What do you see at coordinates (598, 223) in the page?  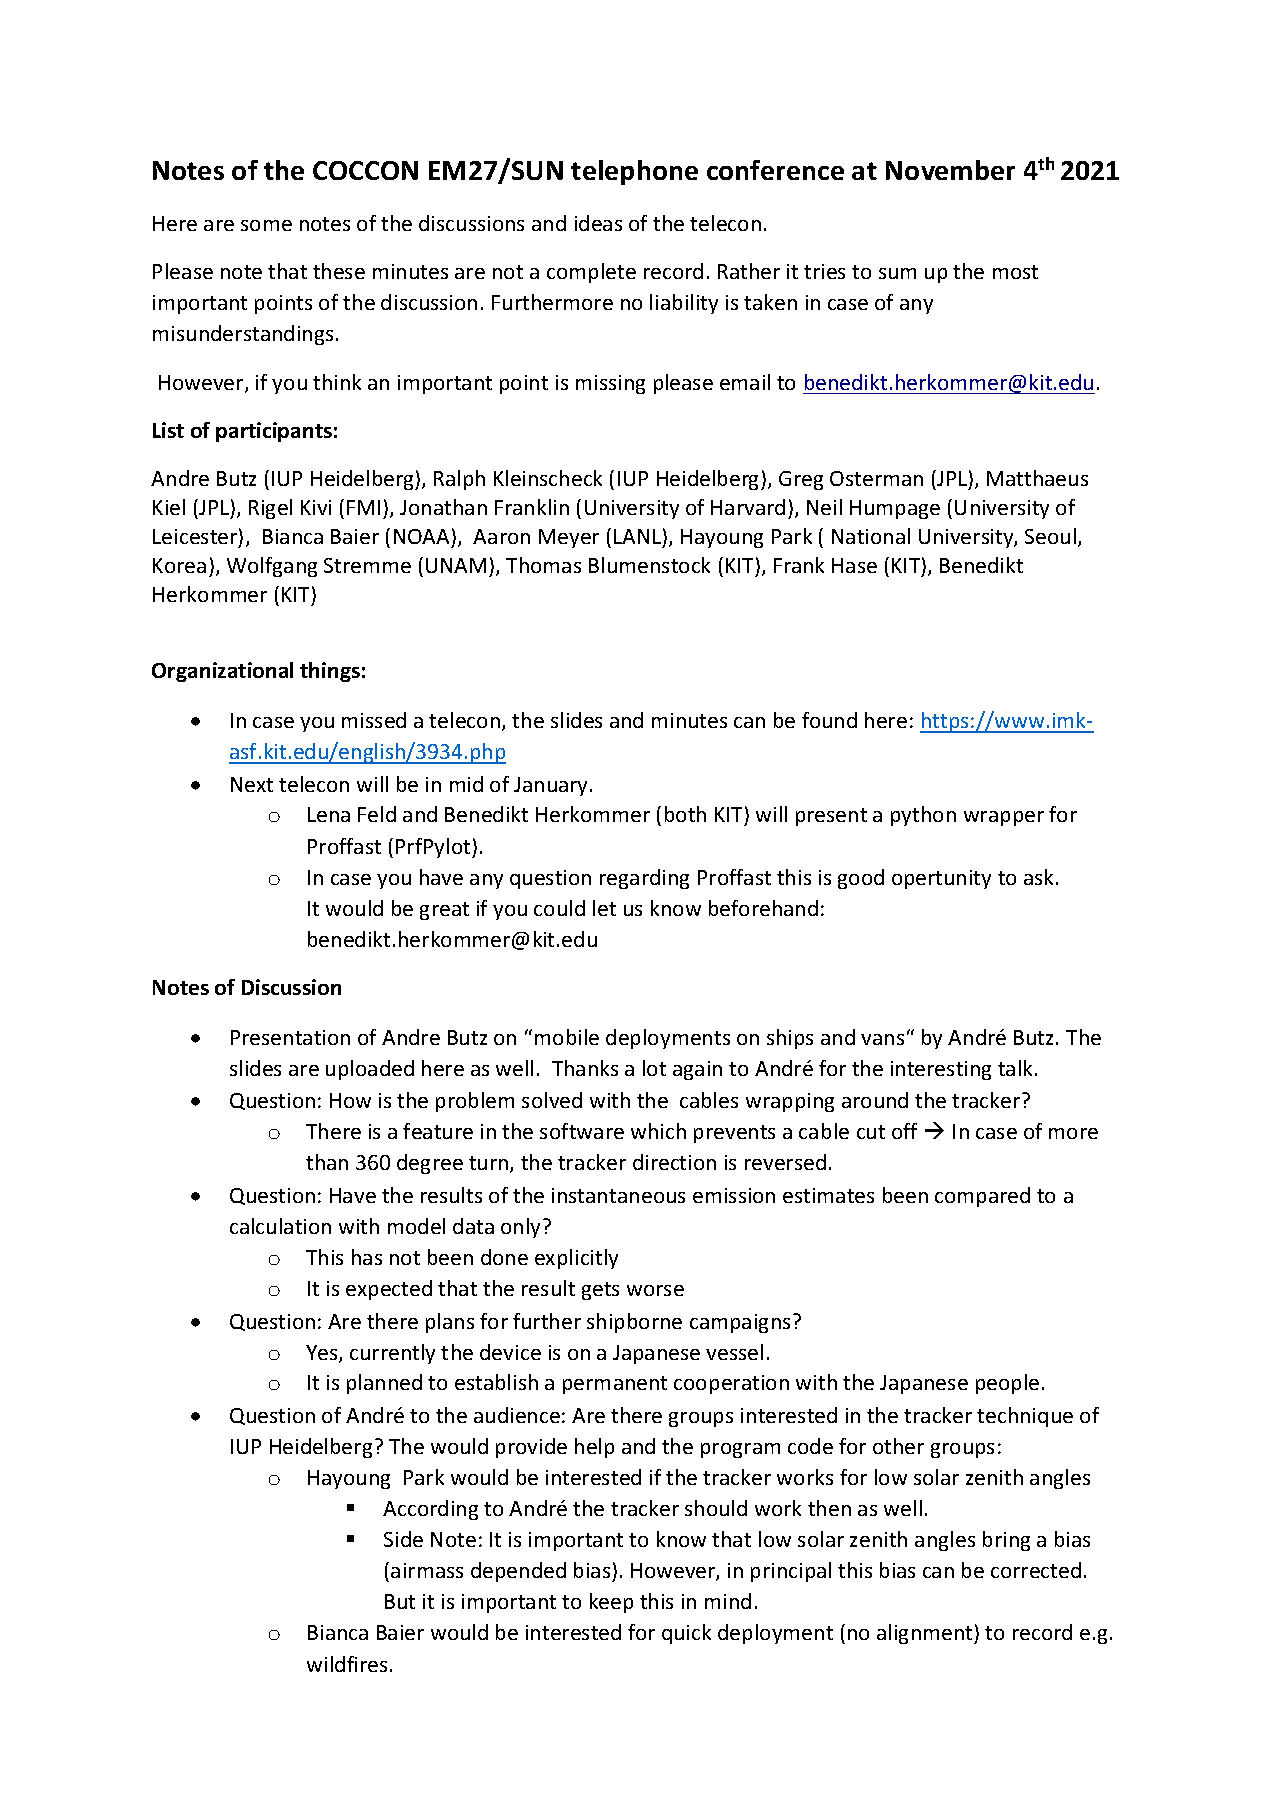 I see `ideas` at bounding box center [598, 223].
